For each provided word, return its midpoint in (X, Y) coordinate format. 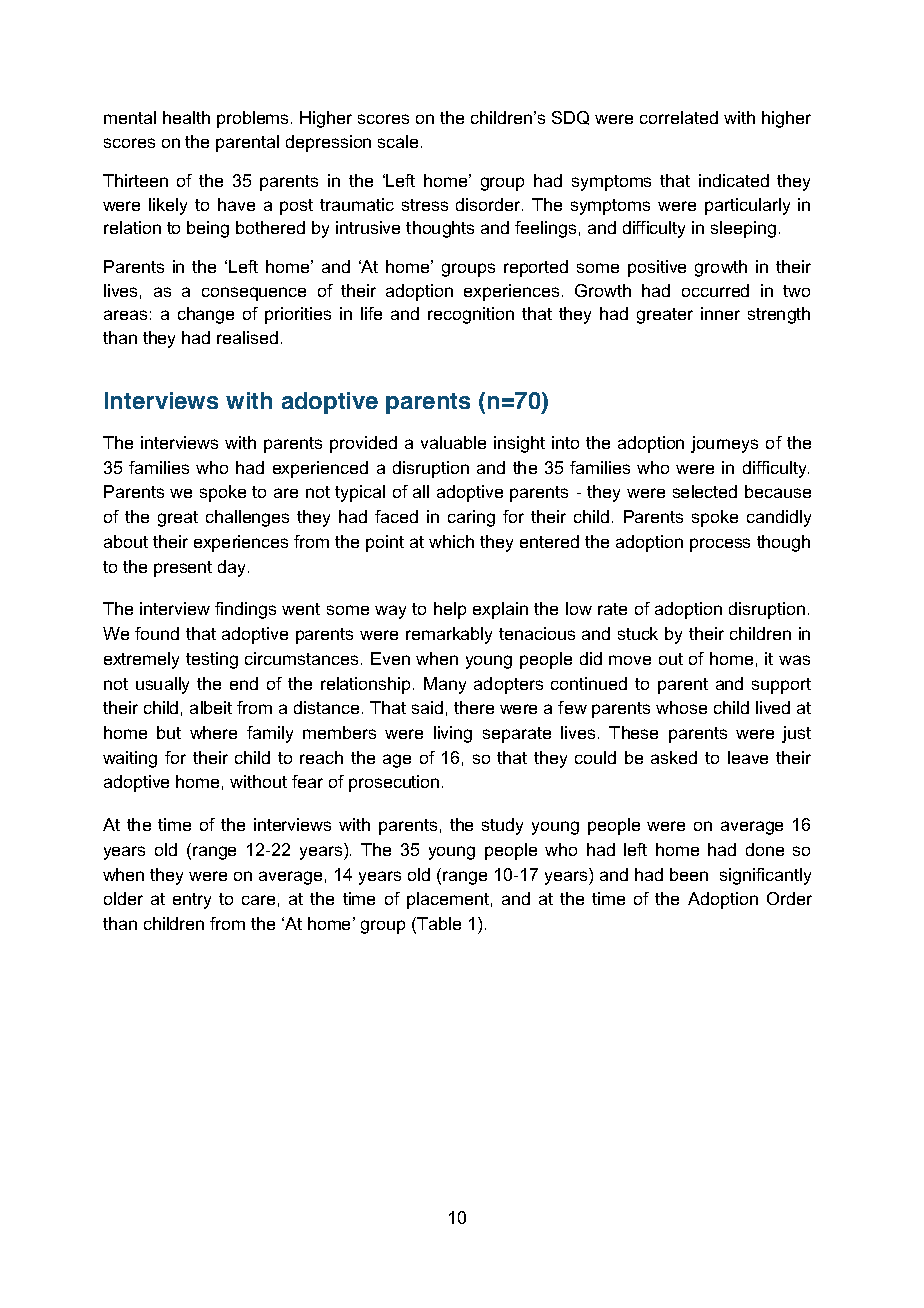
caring (471, 518)
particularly (747, 206)
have (236, 204)
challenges (247, 518)
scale (398, 141)
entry (192, 901)
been (689, 874)
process (720, 545)
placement (448, 900)
